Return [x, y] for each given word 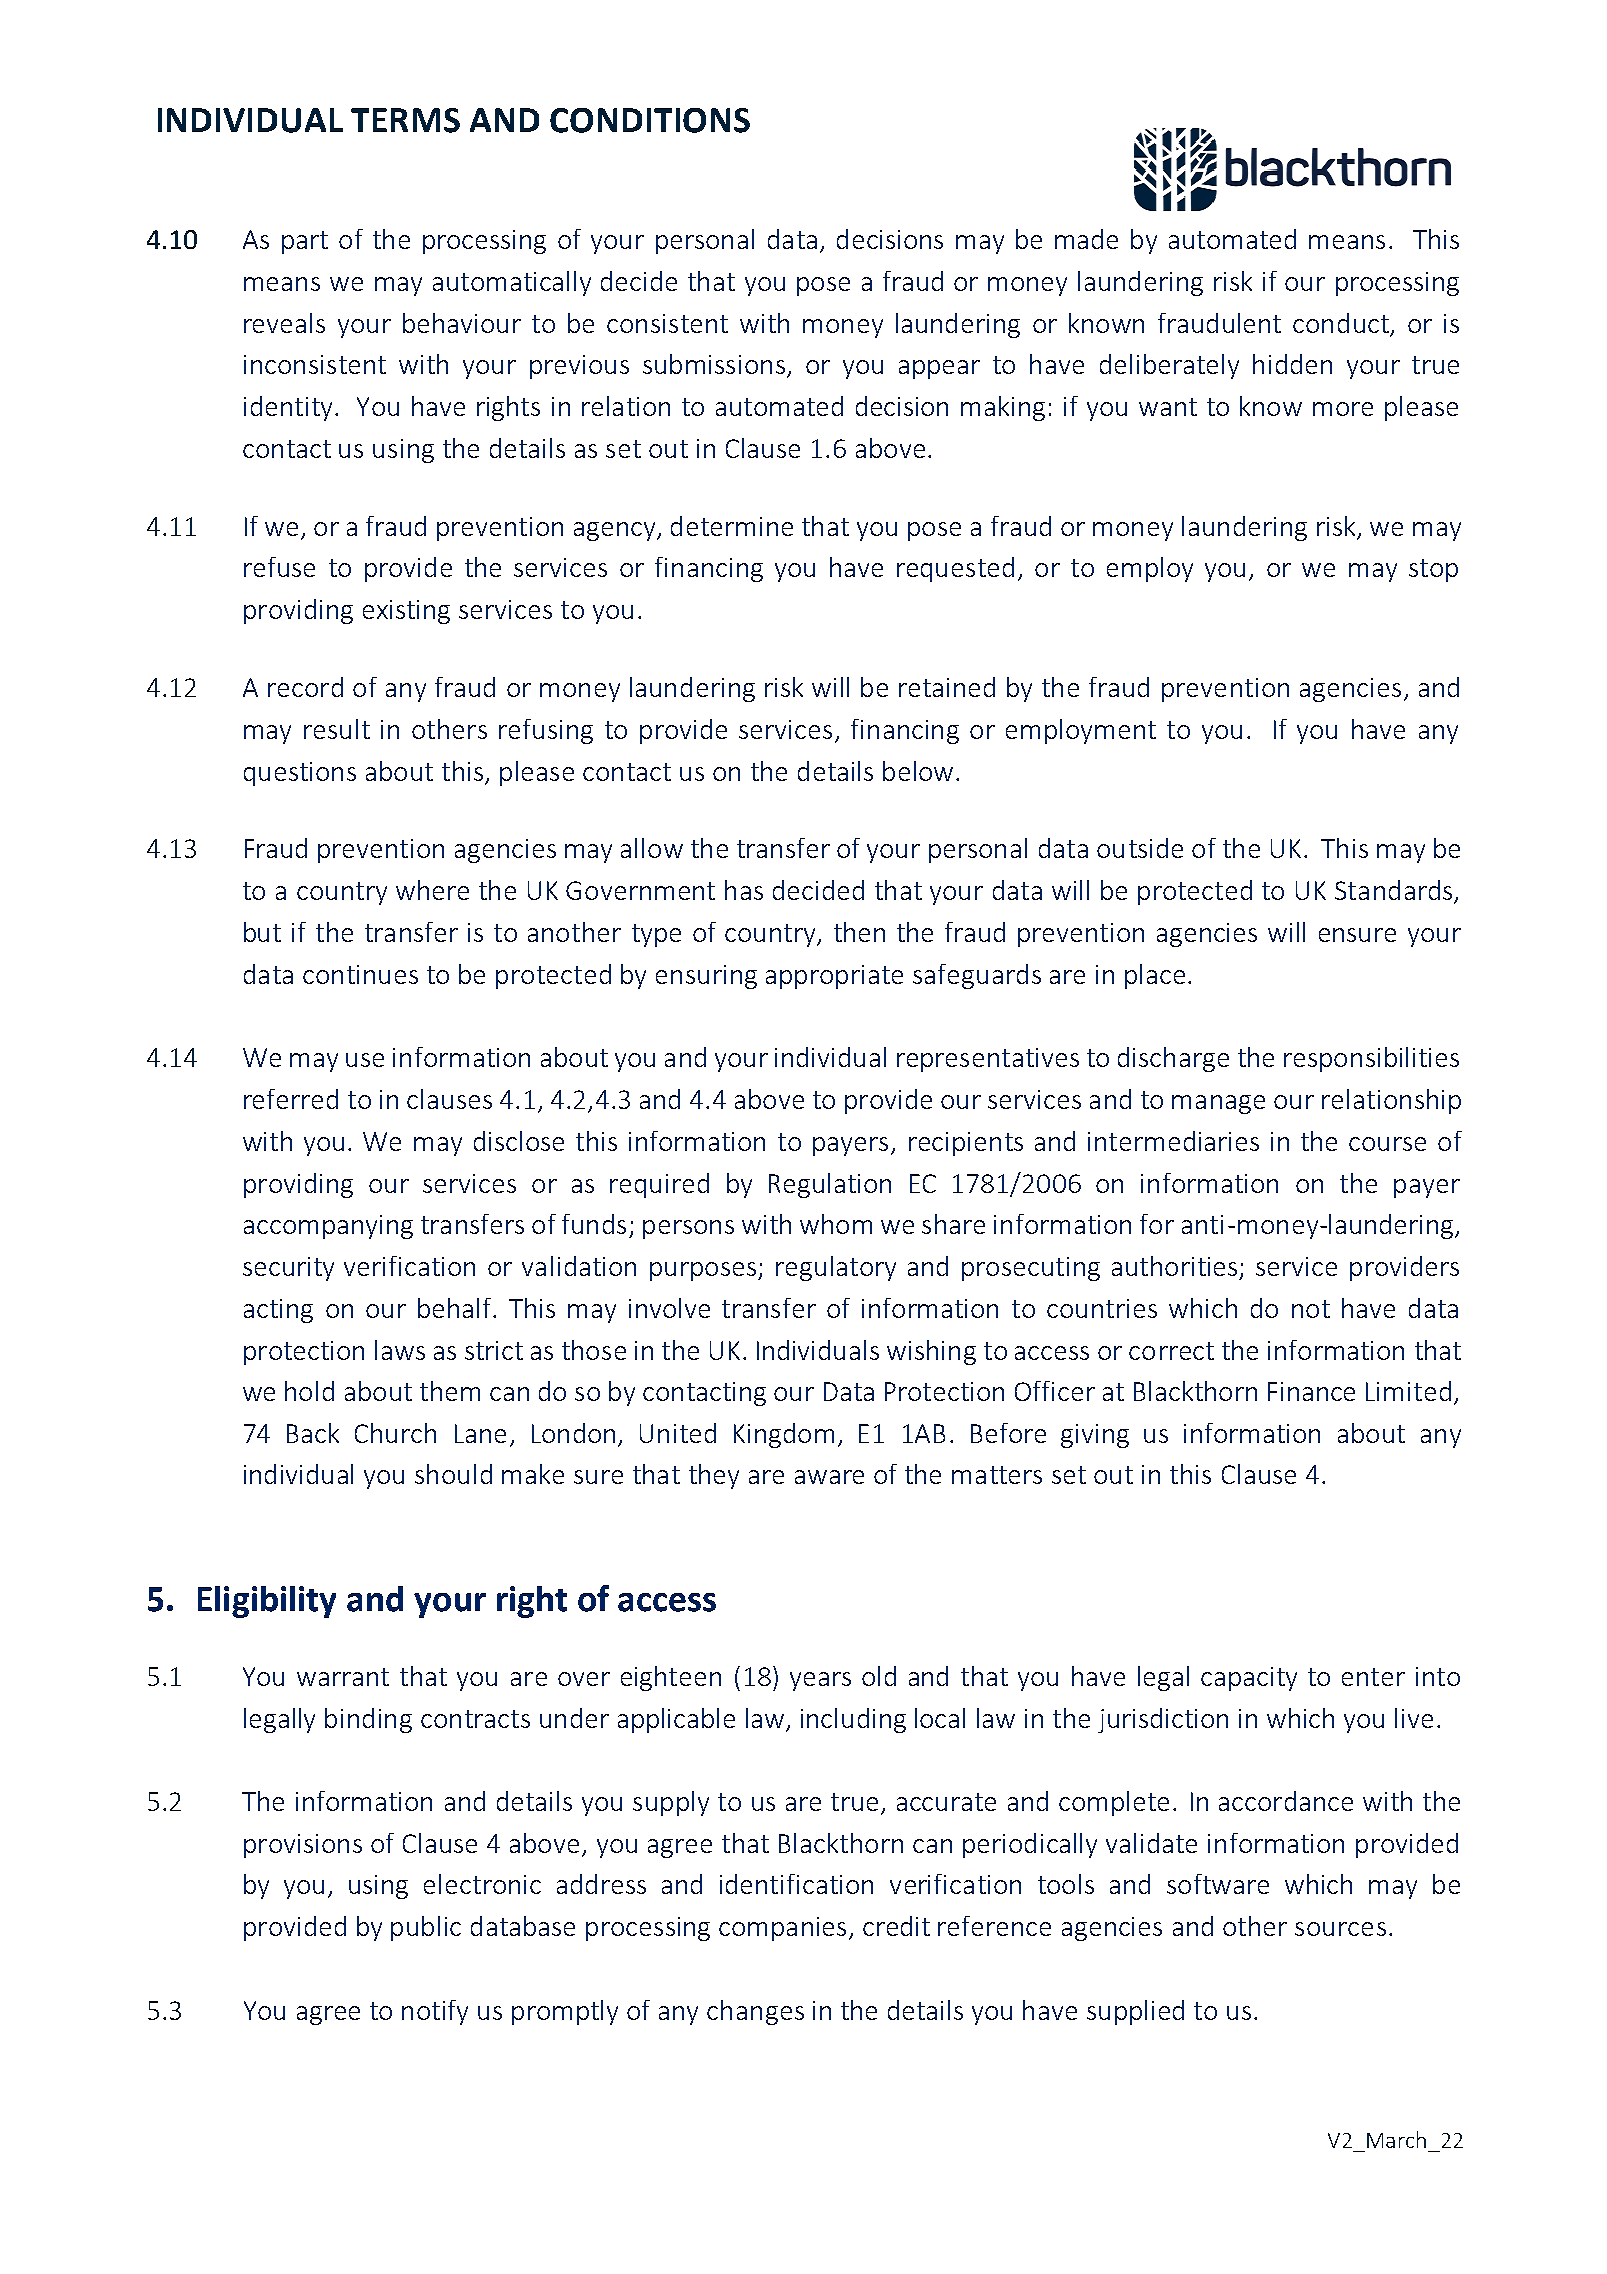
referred [291, 1099]
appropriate [834, 977]
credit [896, 1926]
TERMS [405, 120]
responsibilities [1371, 1059]
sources [1340, 1929]
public [426, 1928]
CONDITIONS [650, 120]
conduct [1342, 324]
